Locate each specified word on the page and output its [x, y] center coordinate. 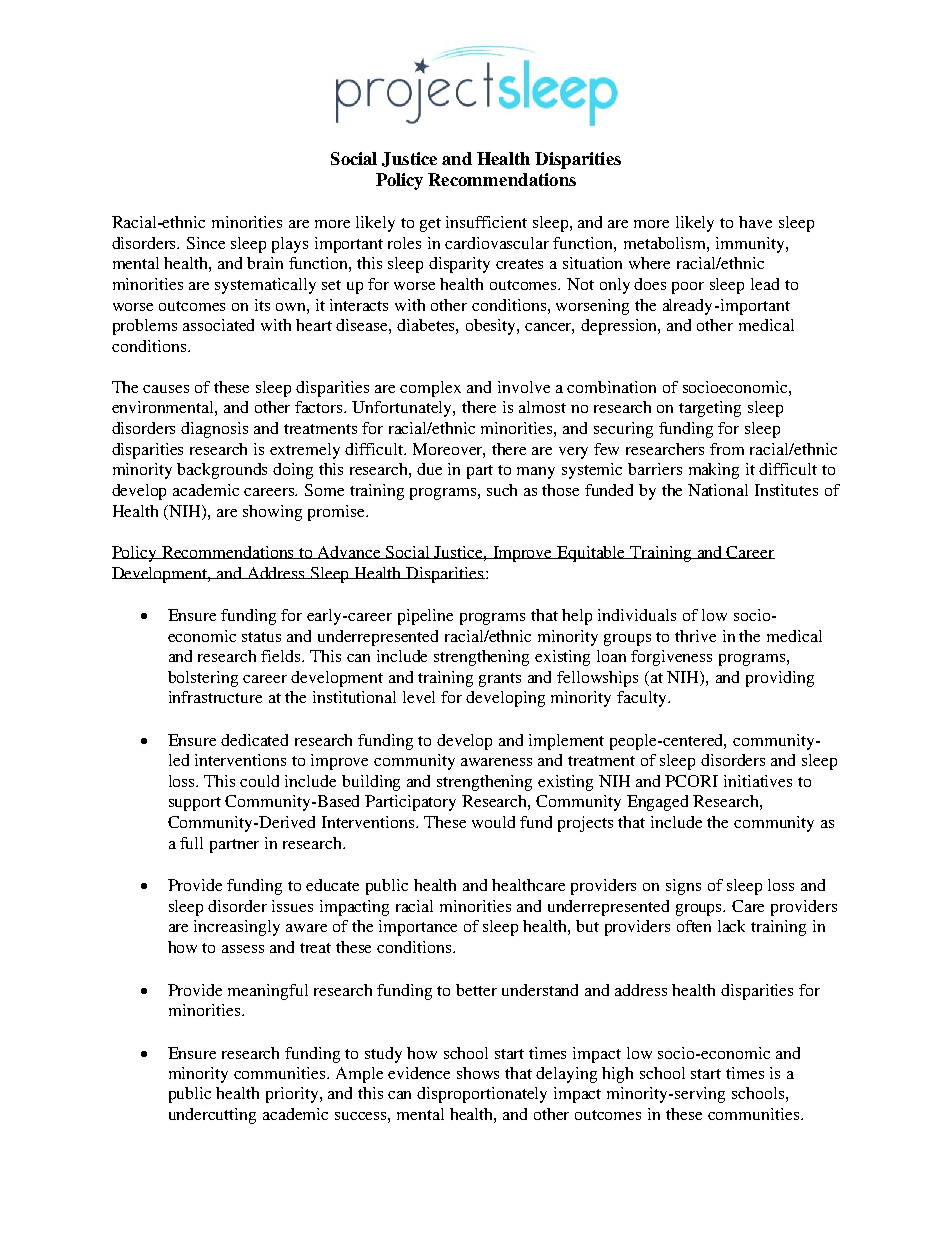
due [429, 469]
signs [683, 887]
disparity [459, 265]
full [191, 843]
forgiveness [671, 658]
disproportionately [482, 1095]
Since [206, 243]
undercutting [212, 1116]
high [617, 1075]
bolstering [203, 679]
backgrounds [222, 471]
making [714, 471]
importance [418, 928]
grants [500, 680]
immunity [751, 245]
